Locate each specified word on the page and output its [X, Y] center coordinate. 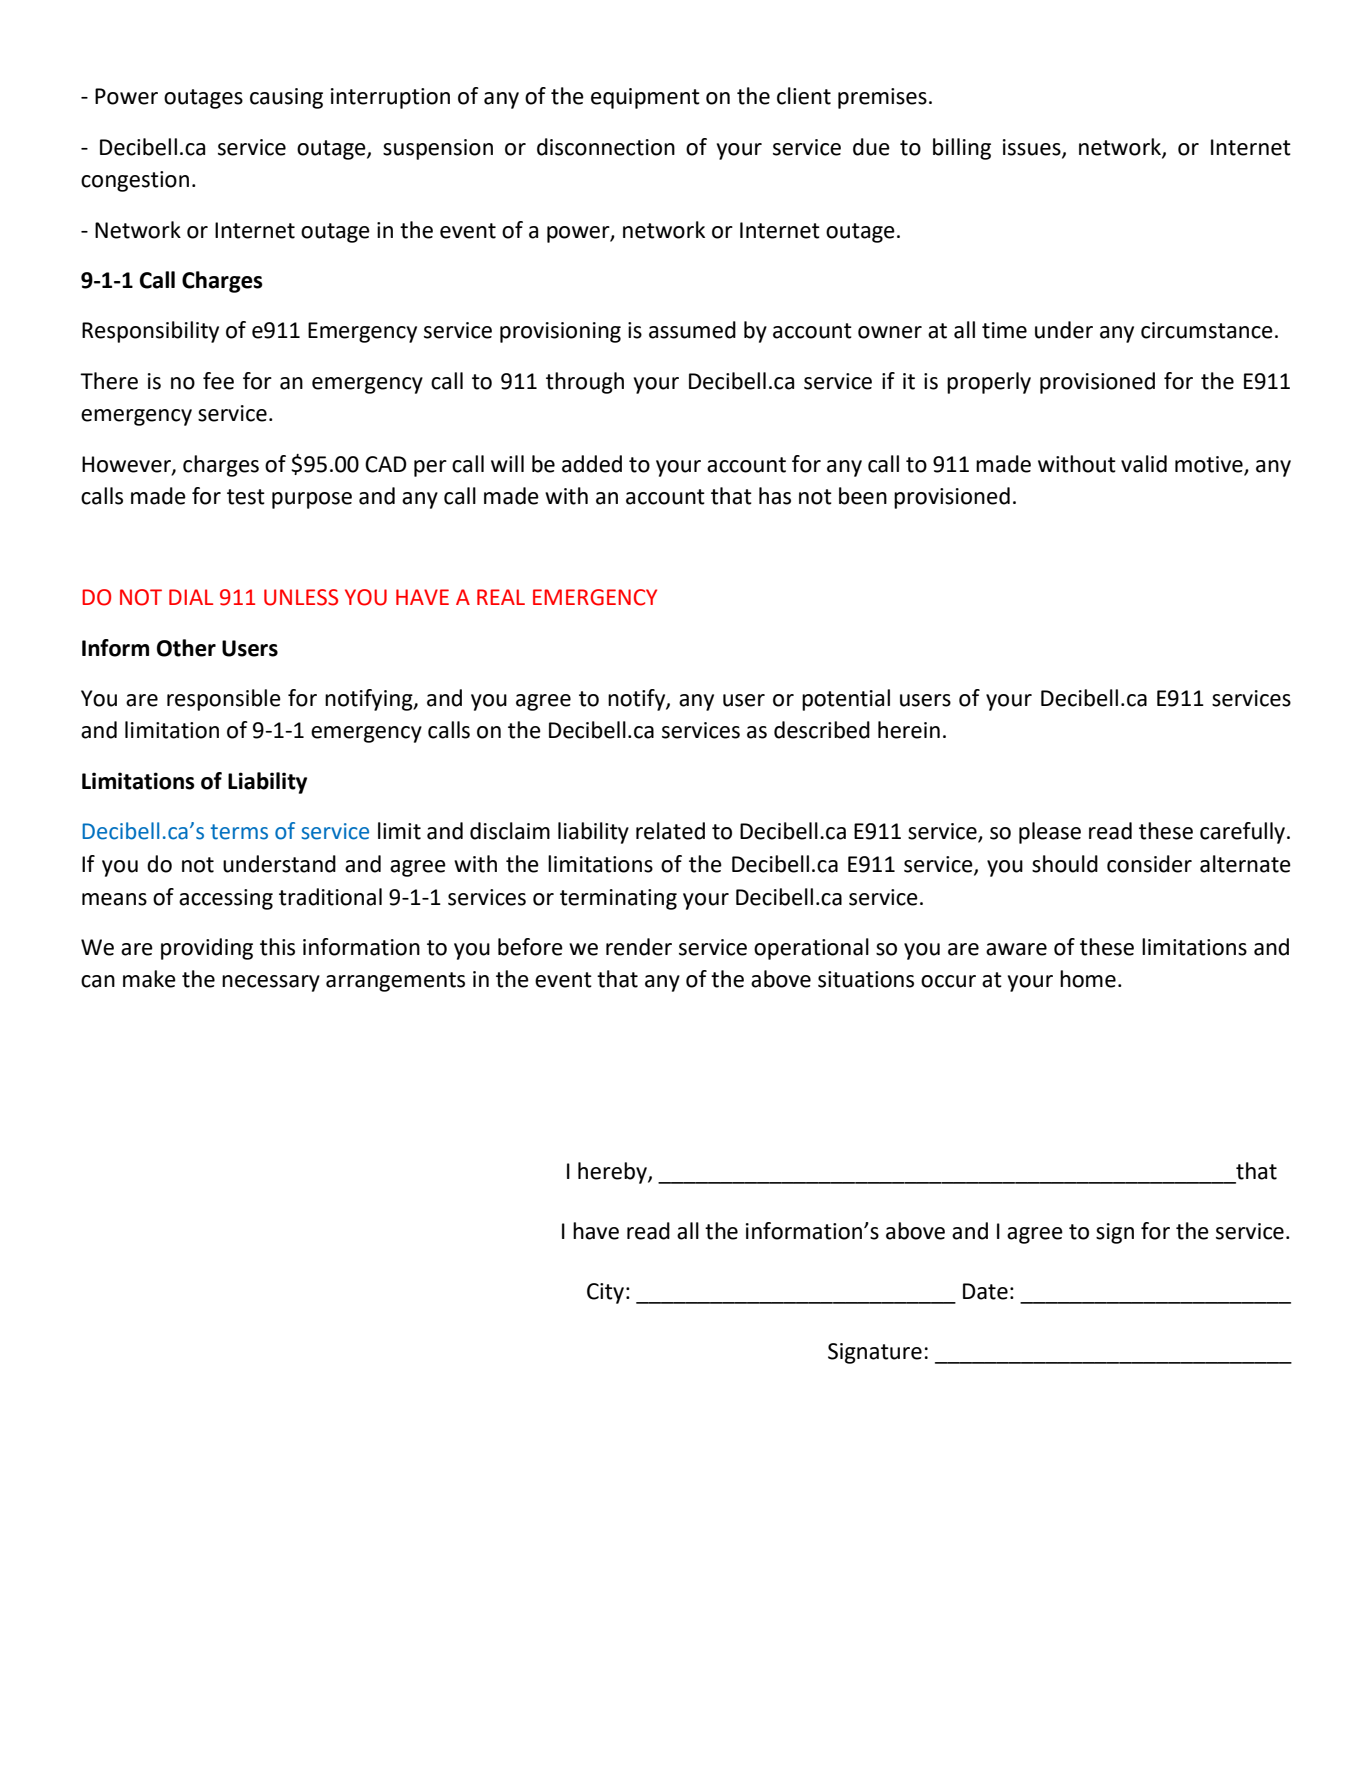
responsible [224, 700]
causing [286, 98]
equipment [645, 98]
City [605, 1293]
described [822, 730]
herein [909, 730]
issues [1033, 148]
